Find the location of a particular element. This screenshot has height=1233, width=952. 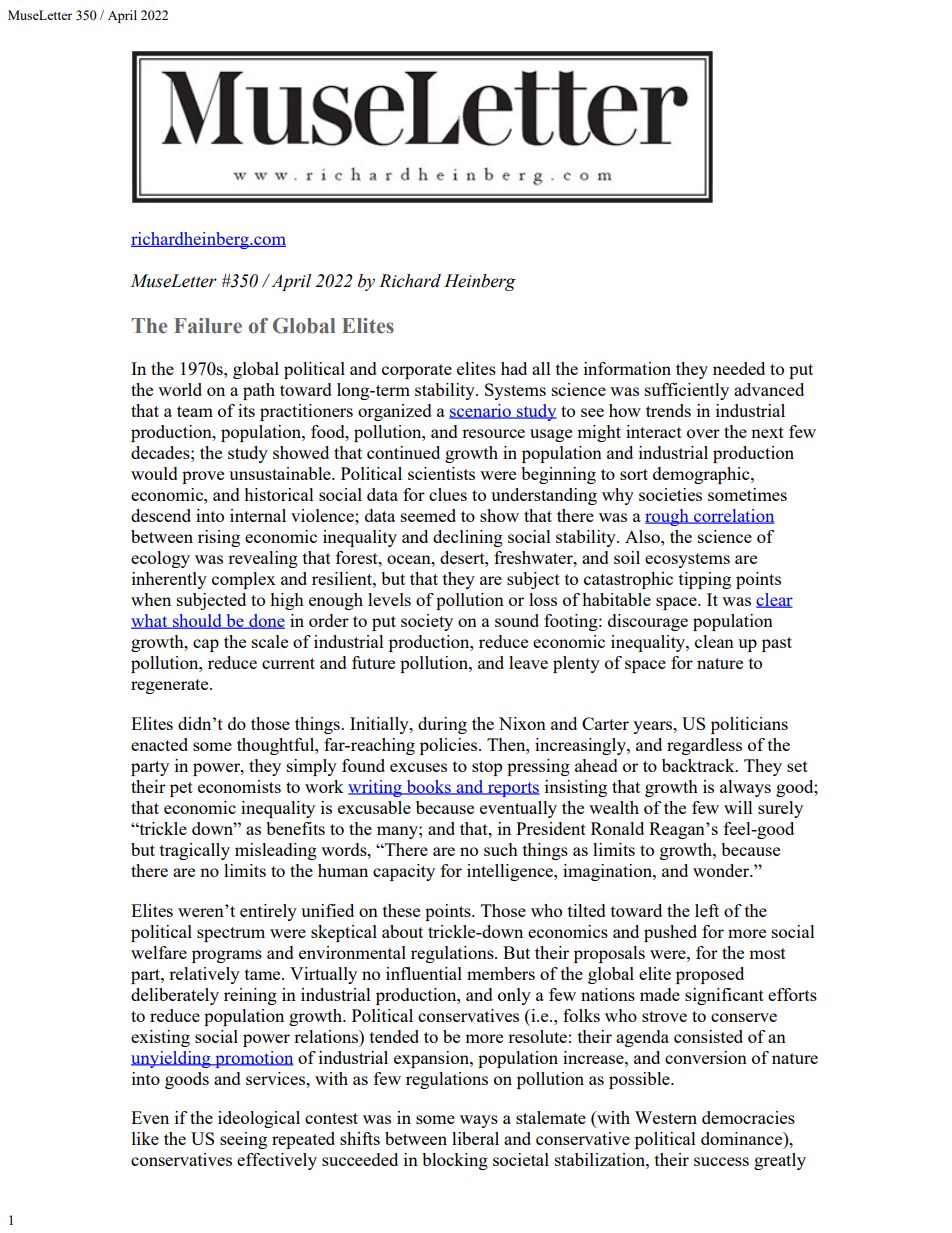

members is located at coordinates (501, 973).
